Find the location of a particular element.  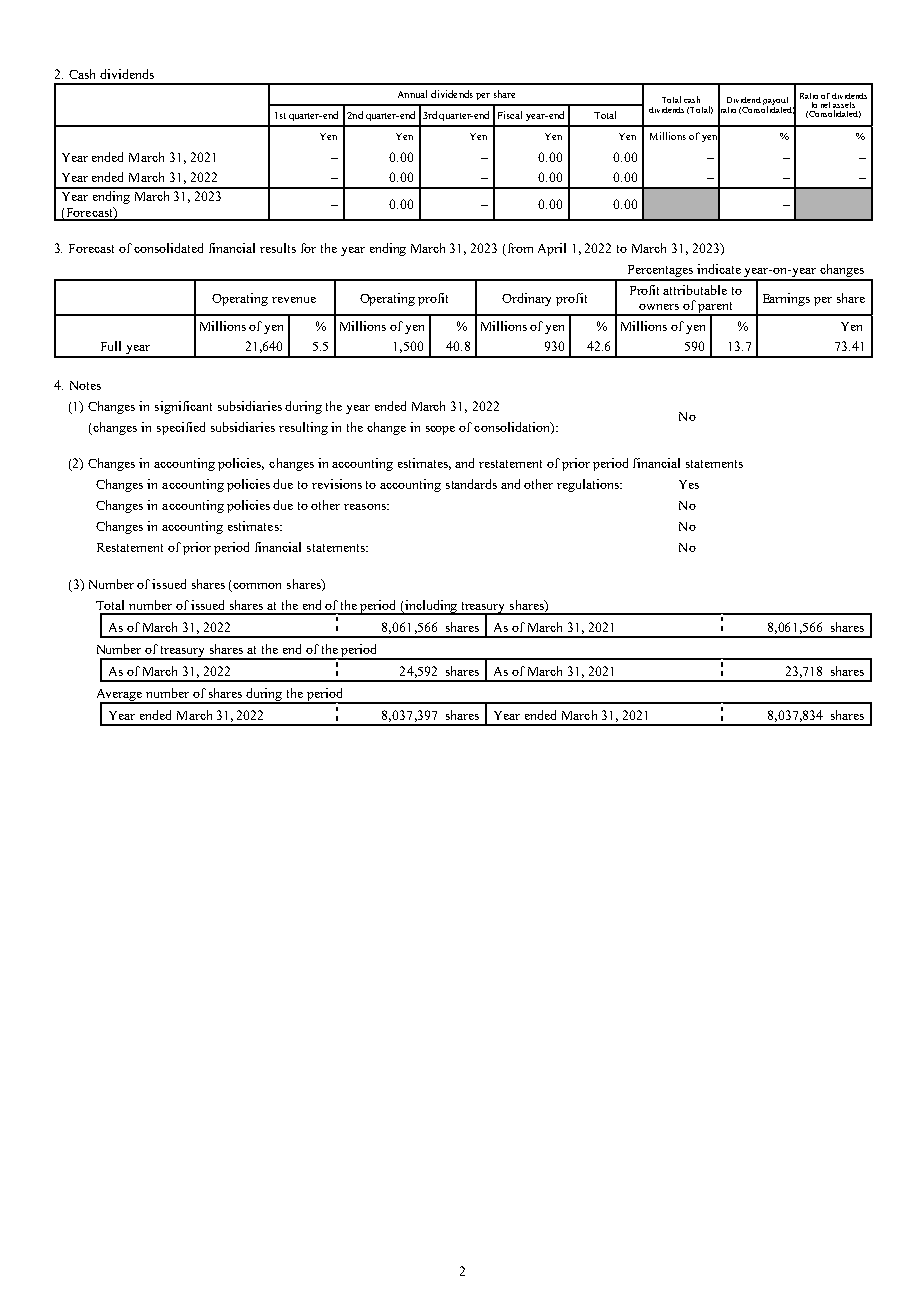

indicate is located at coordinates (719, 269).
